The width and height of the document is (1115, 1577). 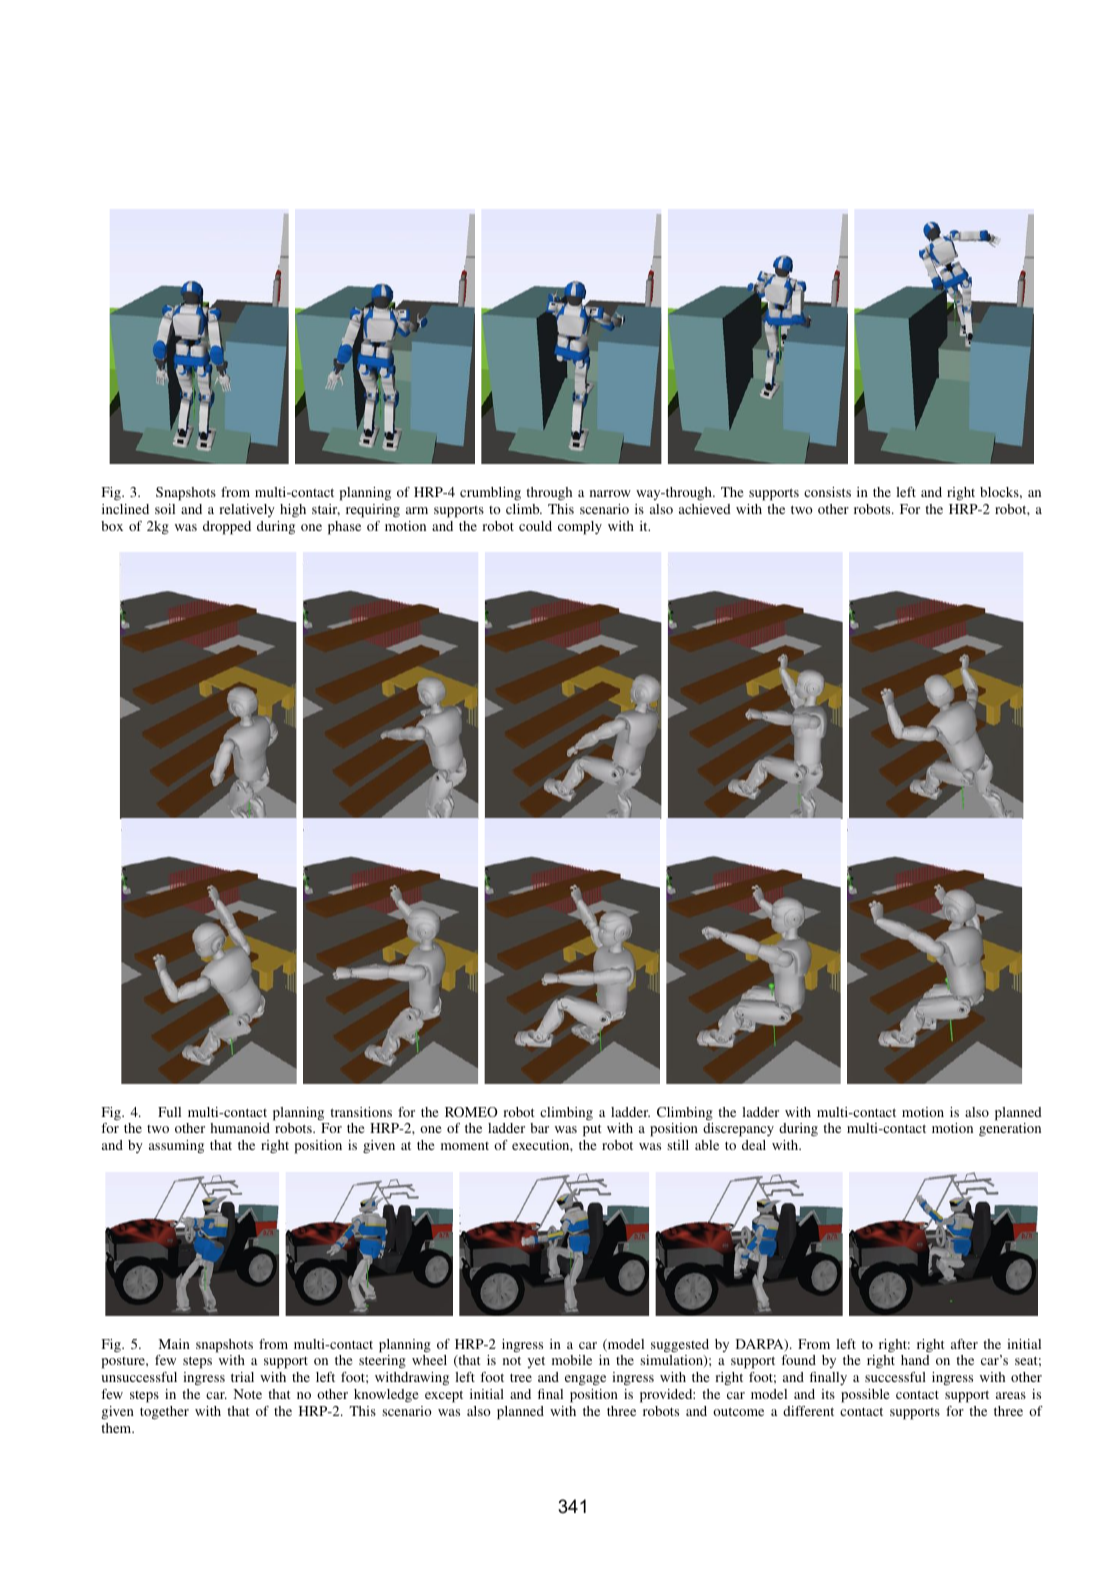 What do you see at coordinates (535, 526) in the document?
I see `could` at bounding box center [535, 526].
